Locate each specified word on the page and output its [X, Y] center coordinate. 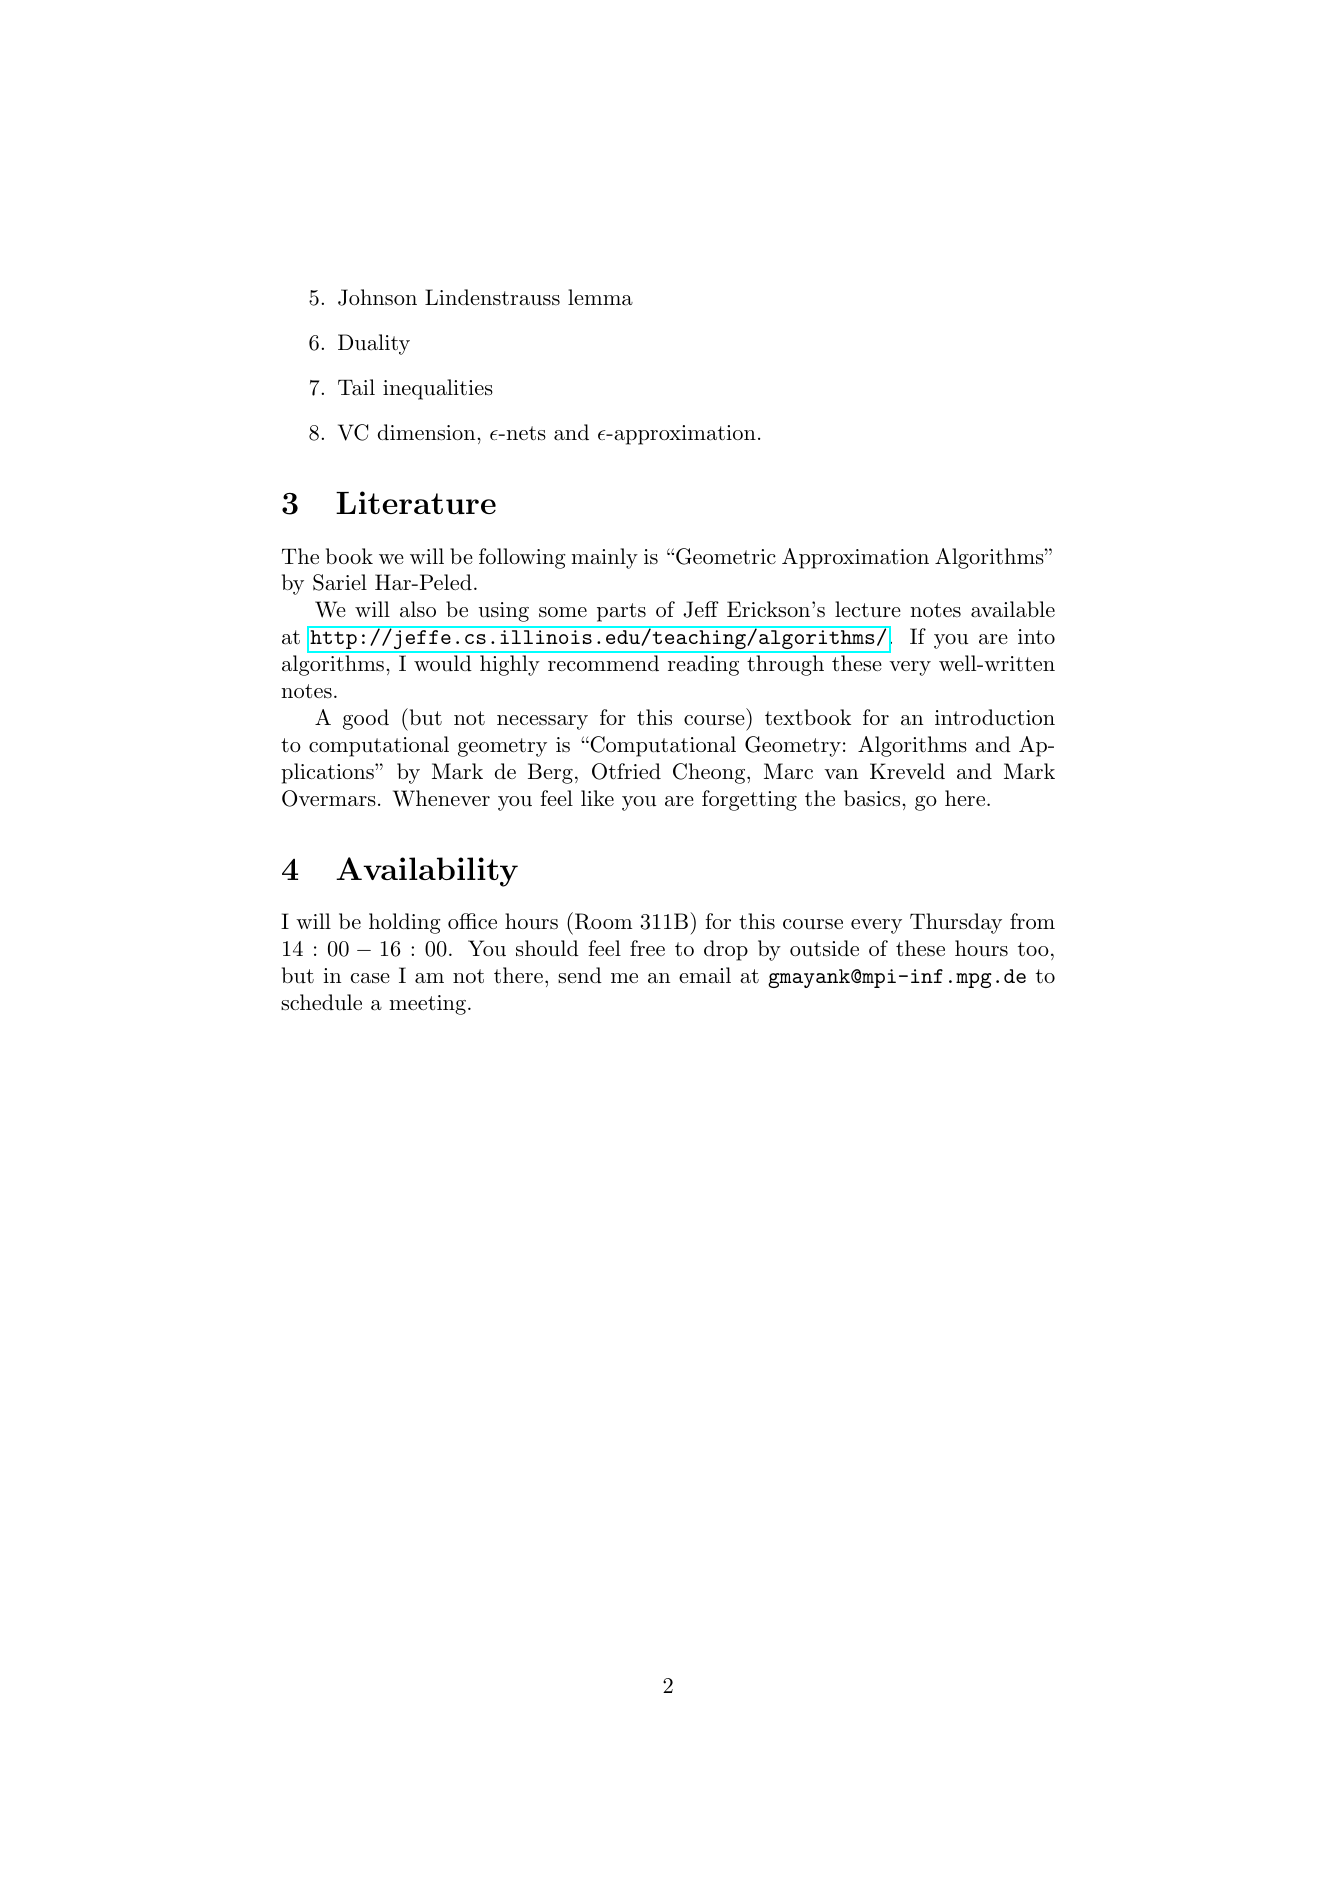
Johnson [377, 297]
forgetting [749, 800]
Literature [416, 502]
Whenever [441, 798]
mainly [604, 558]
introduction [995, 717]
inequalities [438, 389]
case [370, 978]
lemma [600, 297]
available [1013, 609]
